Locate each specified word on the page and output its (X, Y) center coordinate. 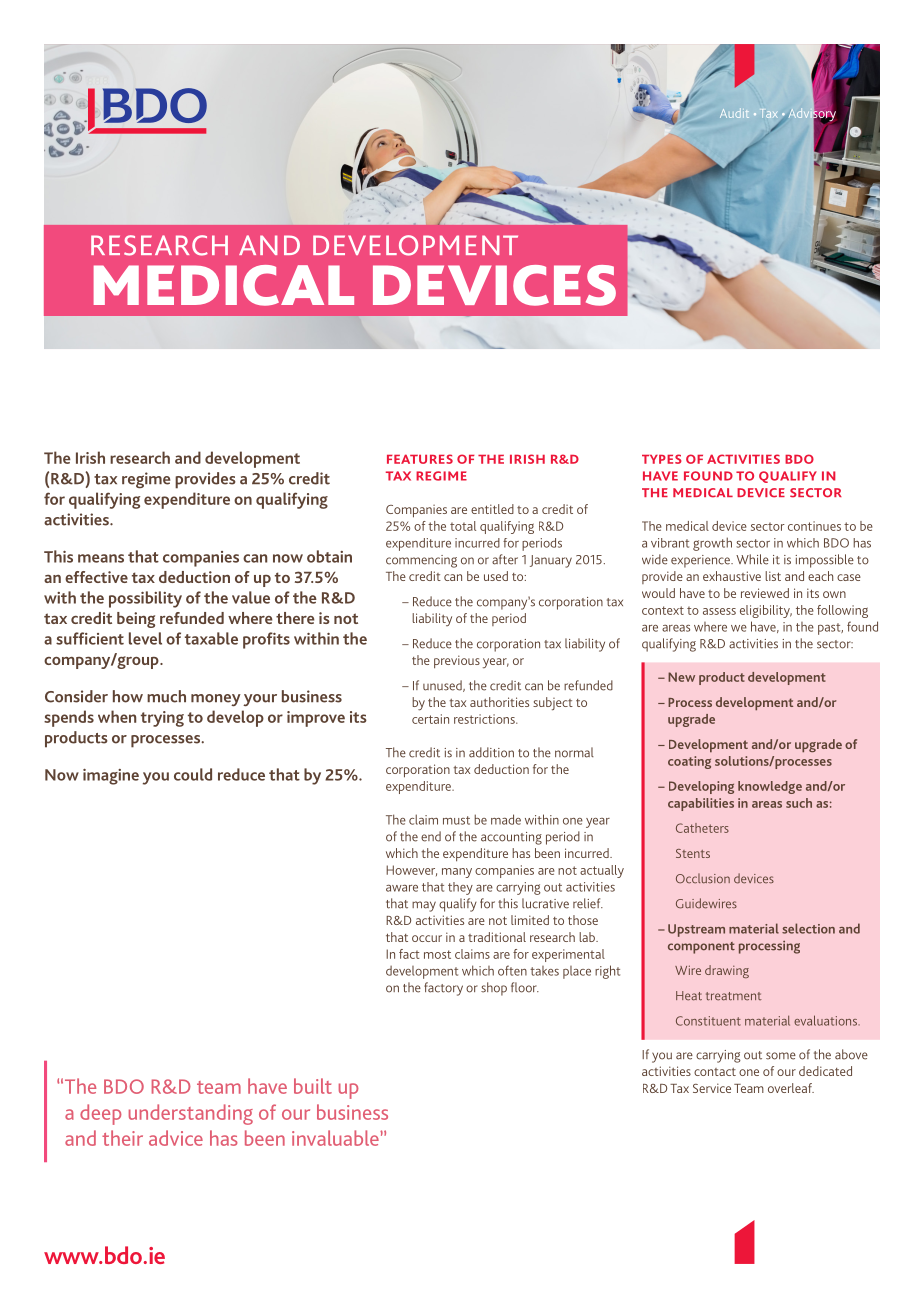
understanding (191, 1114)
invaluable (336, 1138)
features (420, 459)
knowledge (770, 787)
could (193, 774)
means (101, 558)
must (456, 820)
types (662, 459)
